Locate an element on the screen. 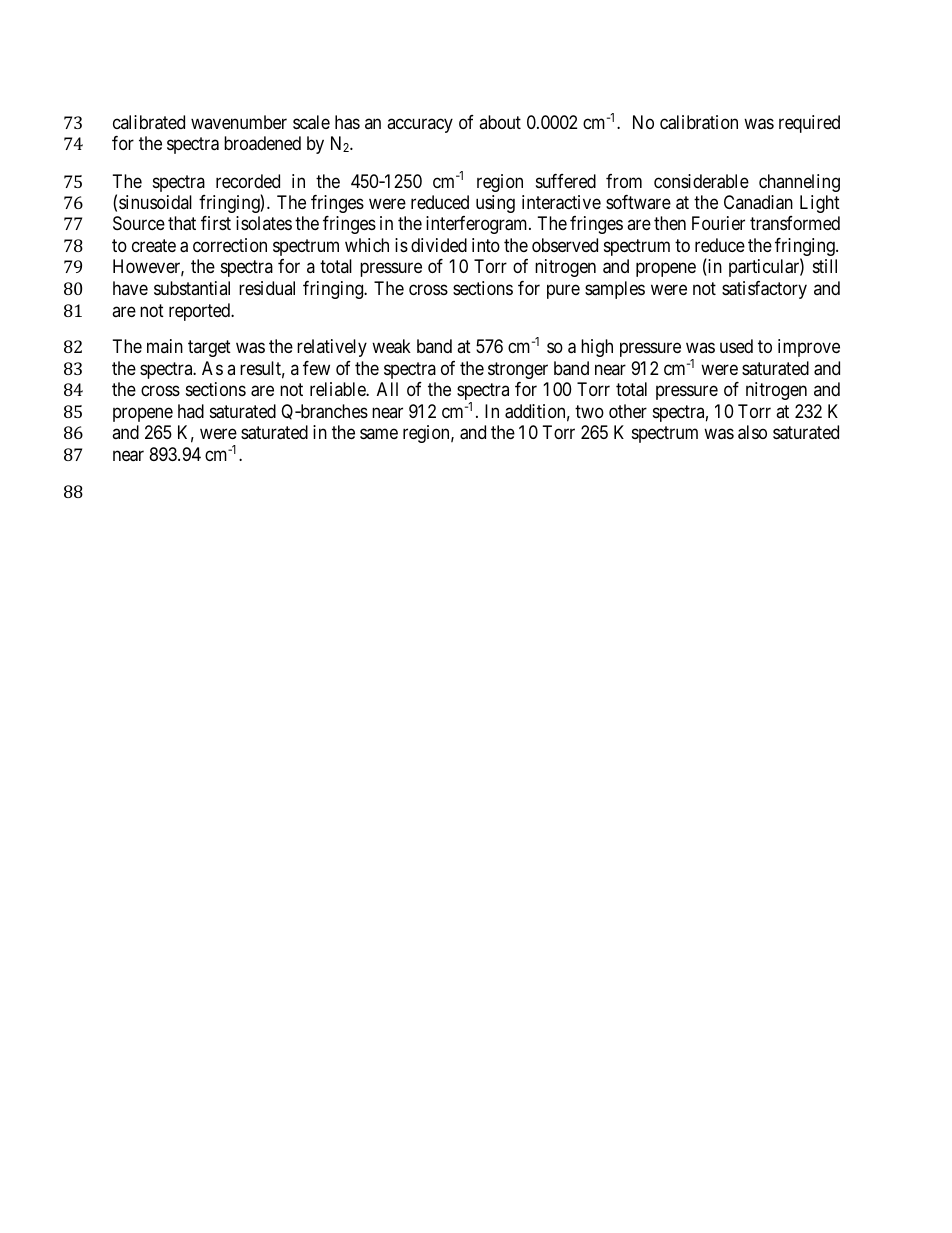 This screenshot has height=1233, width=952. considerable is located at coordinates (701, 181).
